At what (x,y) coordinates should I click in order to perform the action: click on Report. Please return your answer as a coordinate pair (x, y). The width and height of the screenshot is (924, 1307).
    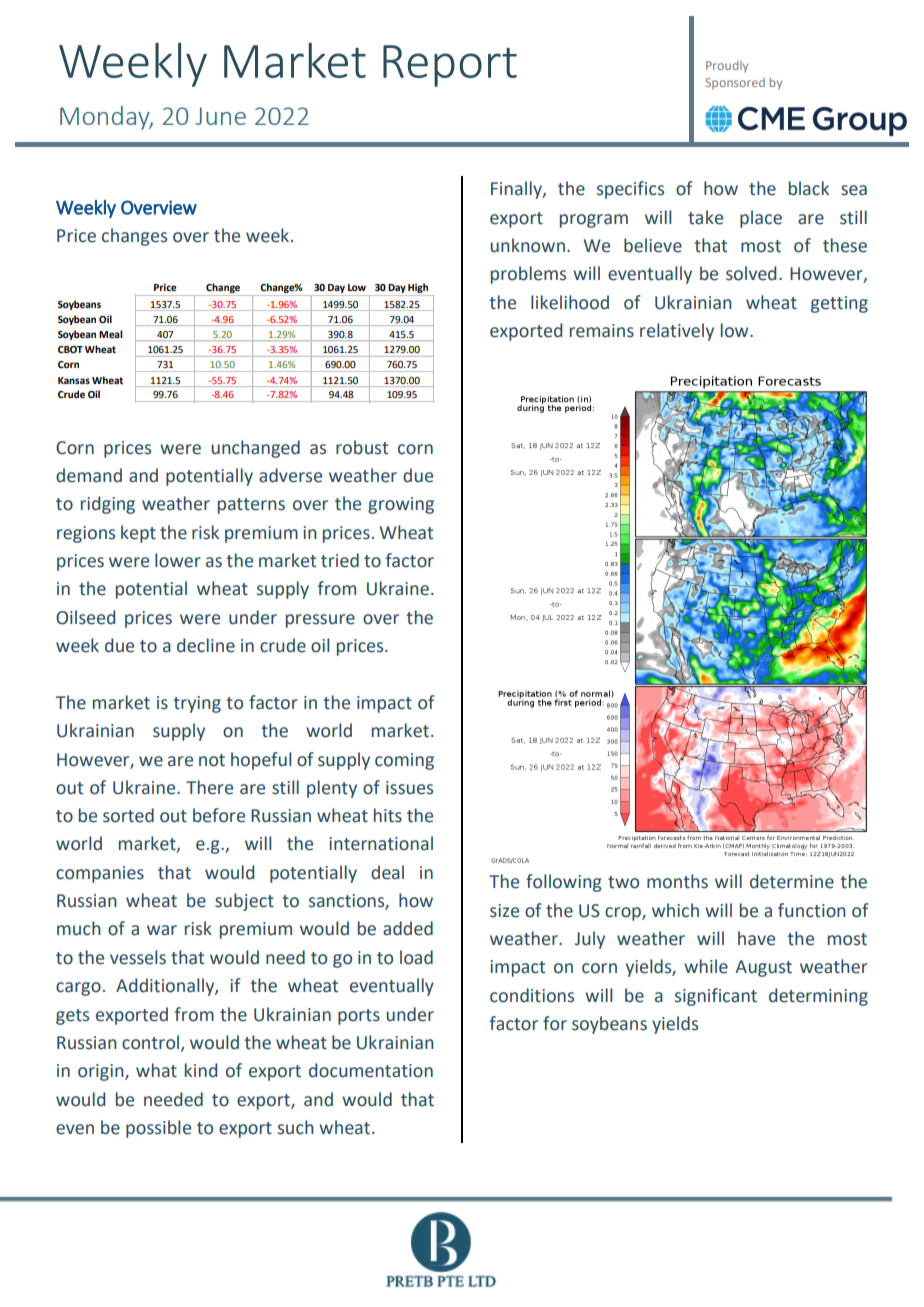
    Looking at the image, I should click on (450, 66).
